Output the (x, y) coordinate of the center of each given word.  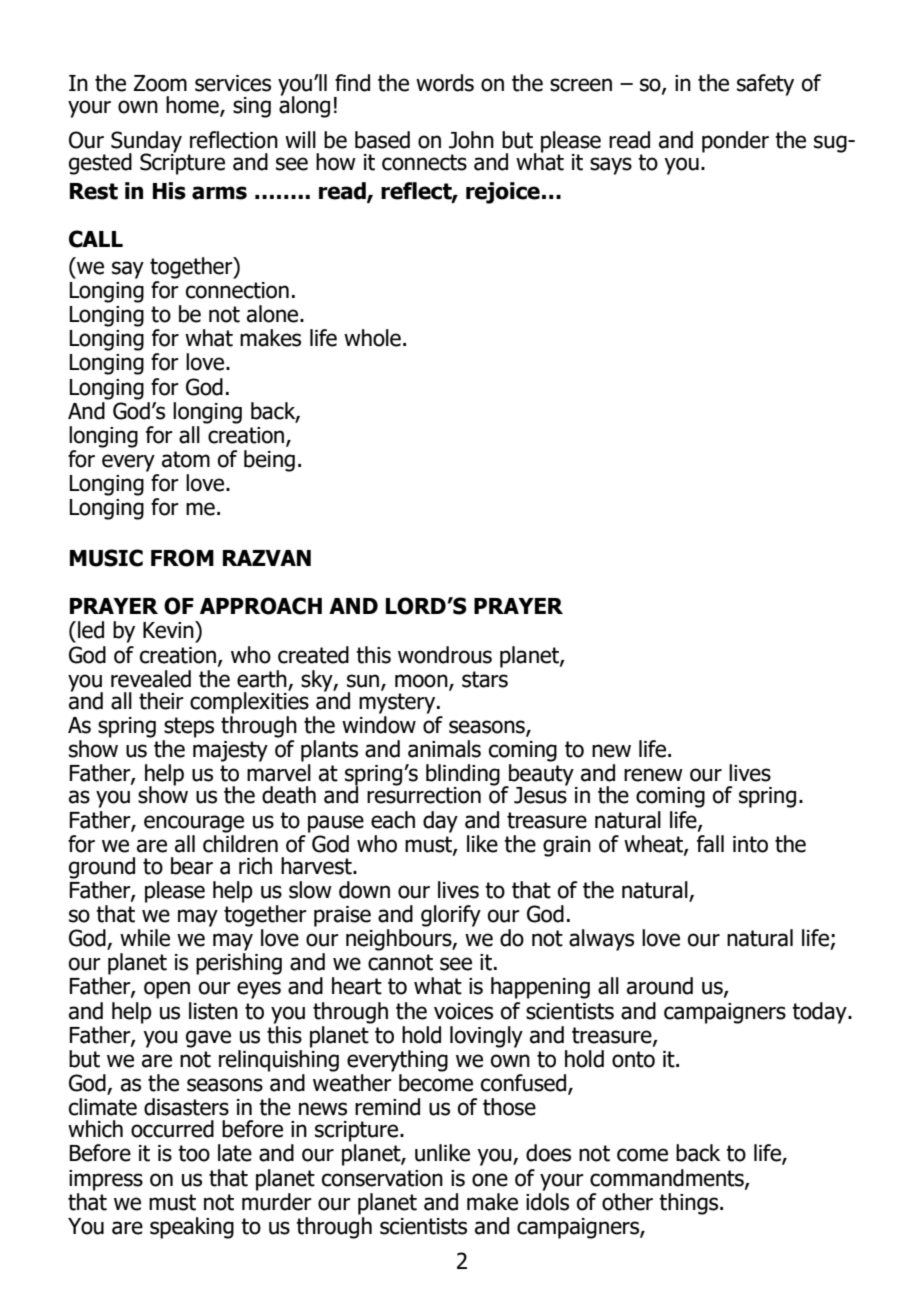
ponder (735, 142)
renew (653, 775)
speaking (192, 1228)
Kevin (169, 630)
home (193, 106)
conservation (382, 1178)
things (690, 1204)
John (471, 140)
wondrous (445, 655)
